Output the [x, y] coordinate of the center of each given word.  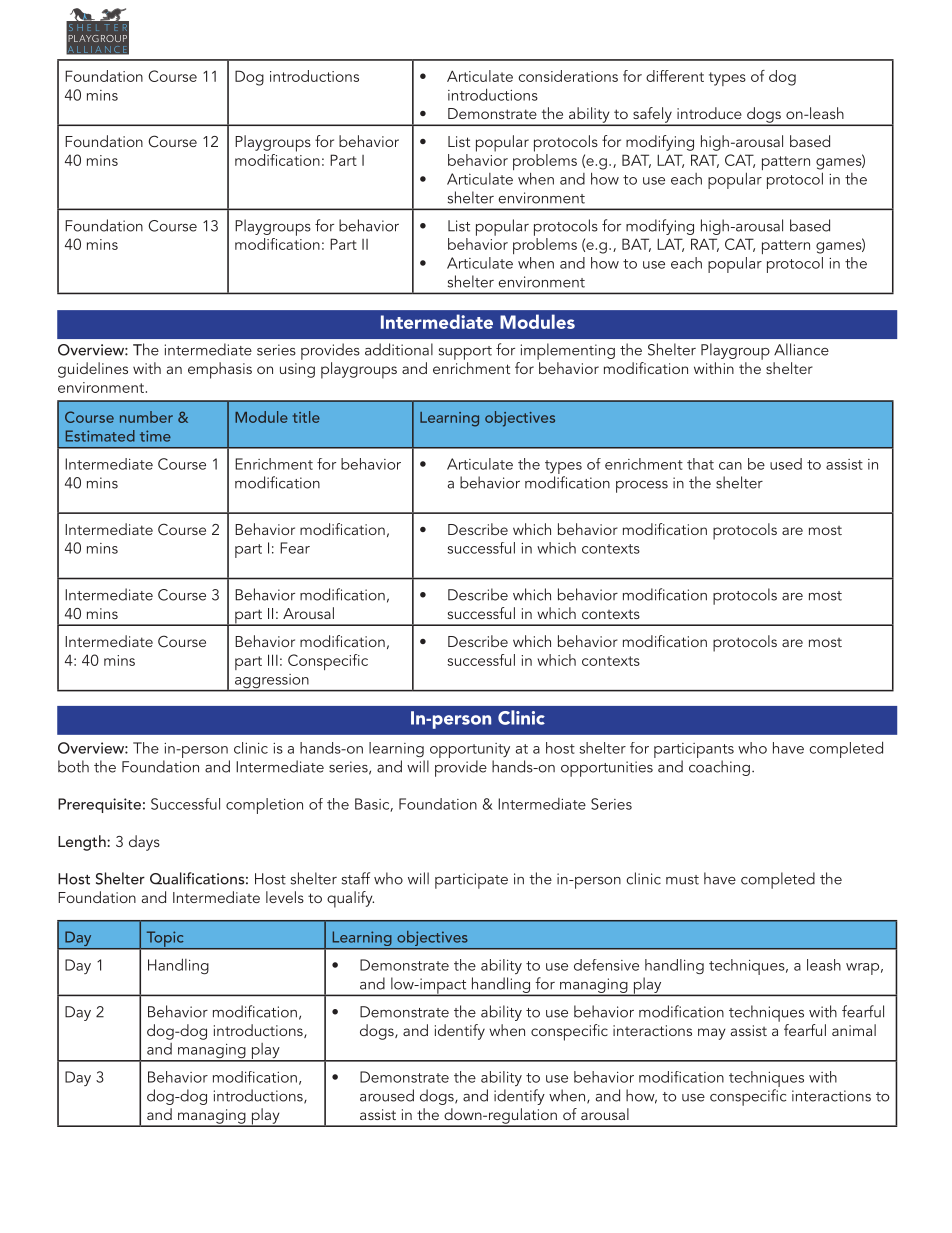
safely [652, 116]
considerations [568, 76]
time [155, 436]
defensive [606, 965]
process [642, 487]
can [730, 466]
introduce [709, 113]
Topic [165, 940]
